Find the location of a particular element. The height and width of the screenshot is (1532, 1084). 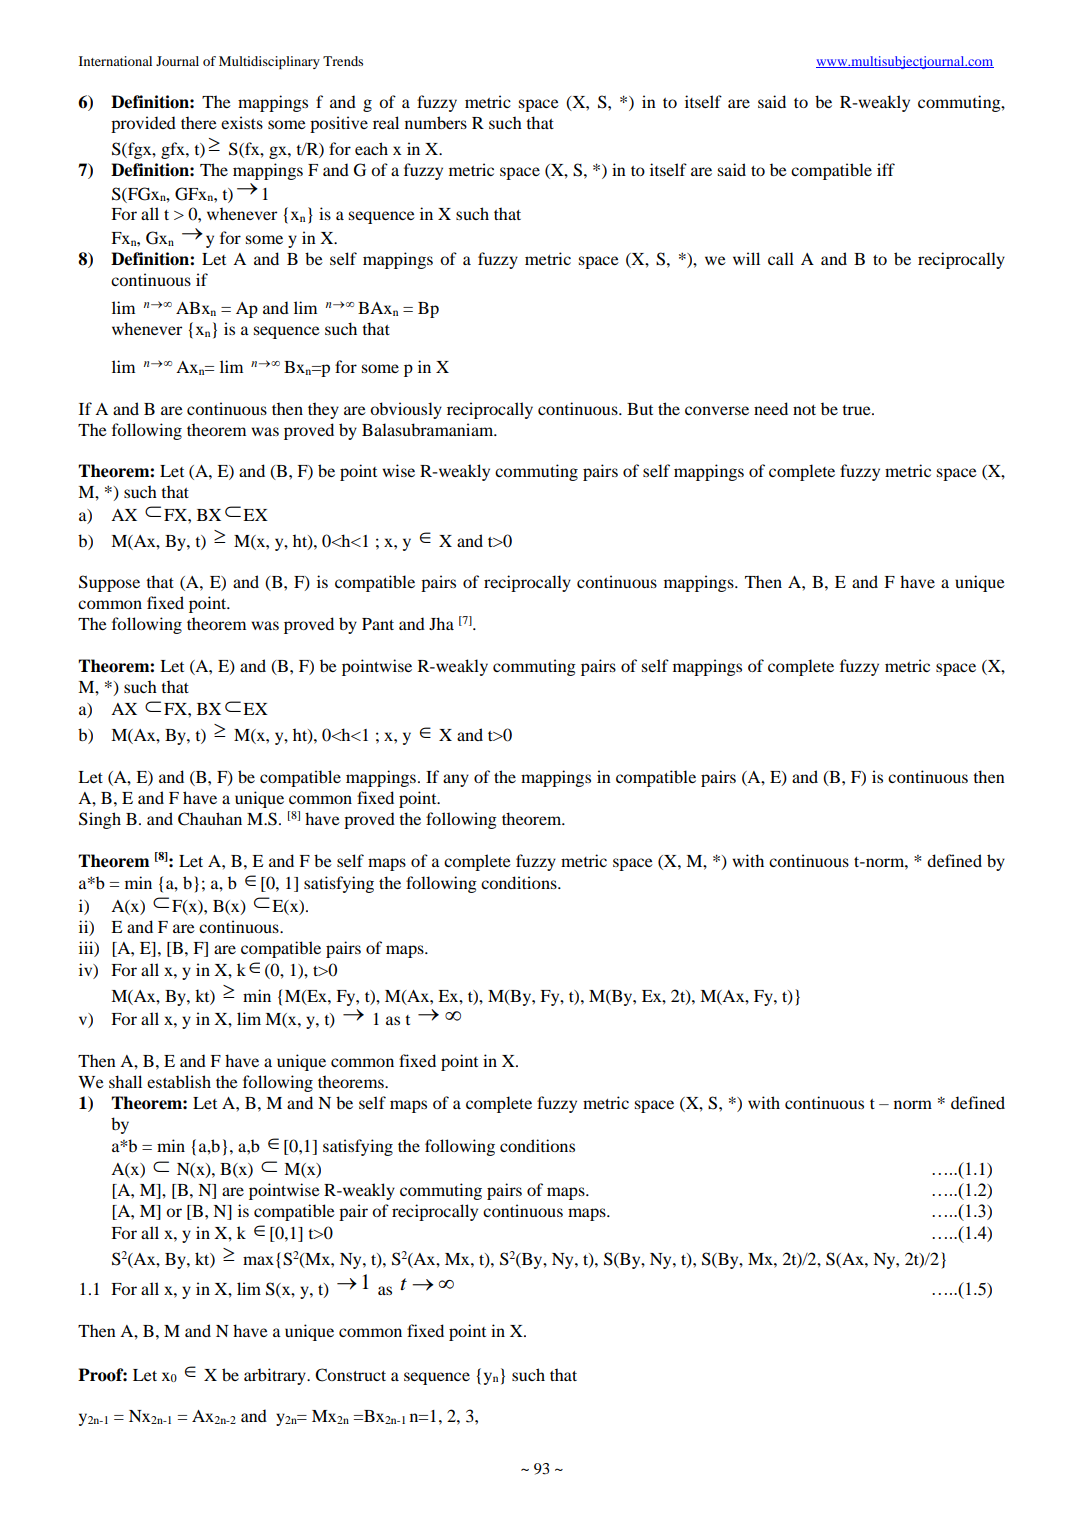

Jha is located at coordinates (441, 623).
